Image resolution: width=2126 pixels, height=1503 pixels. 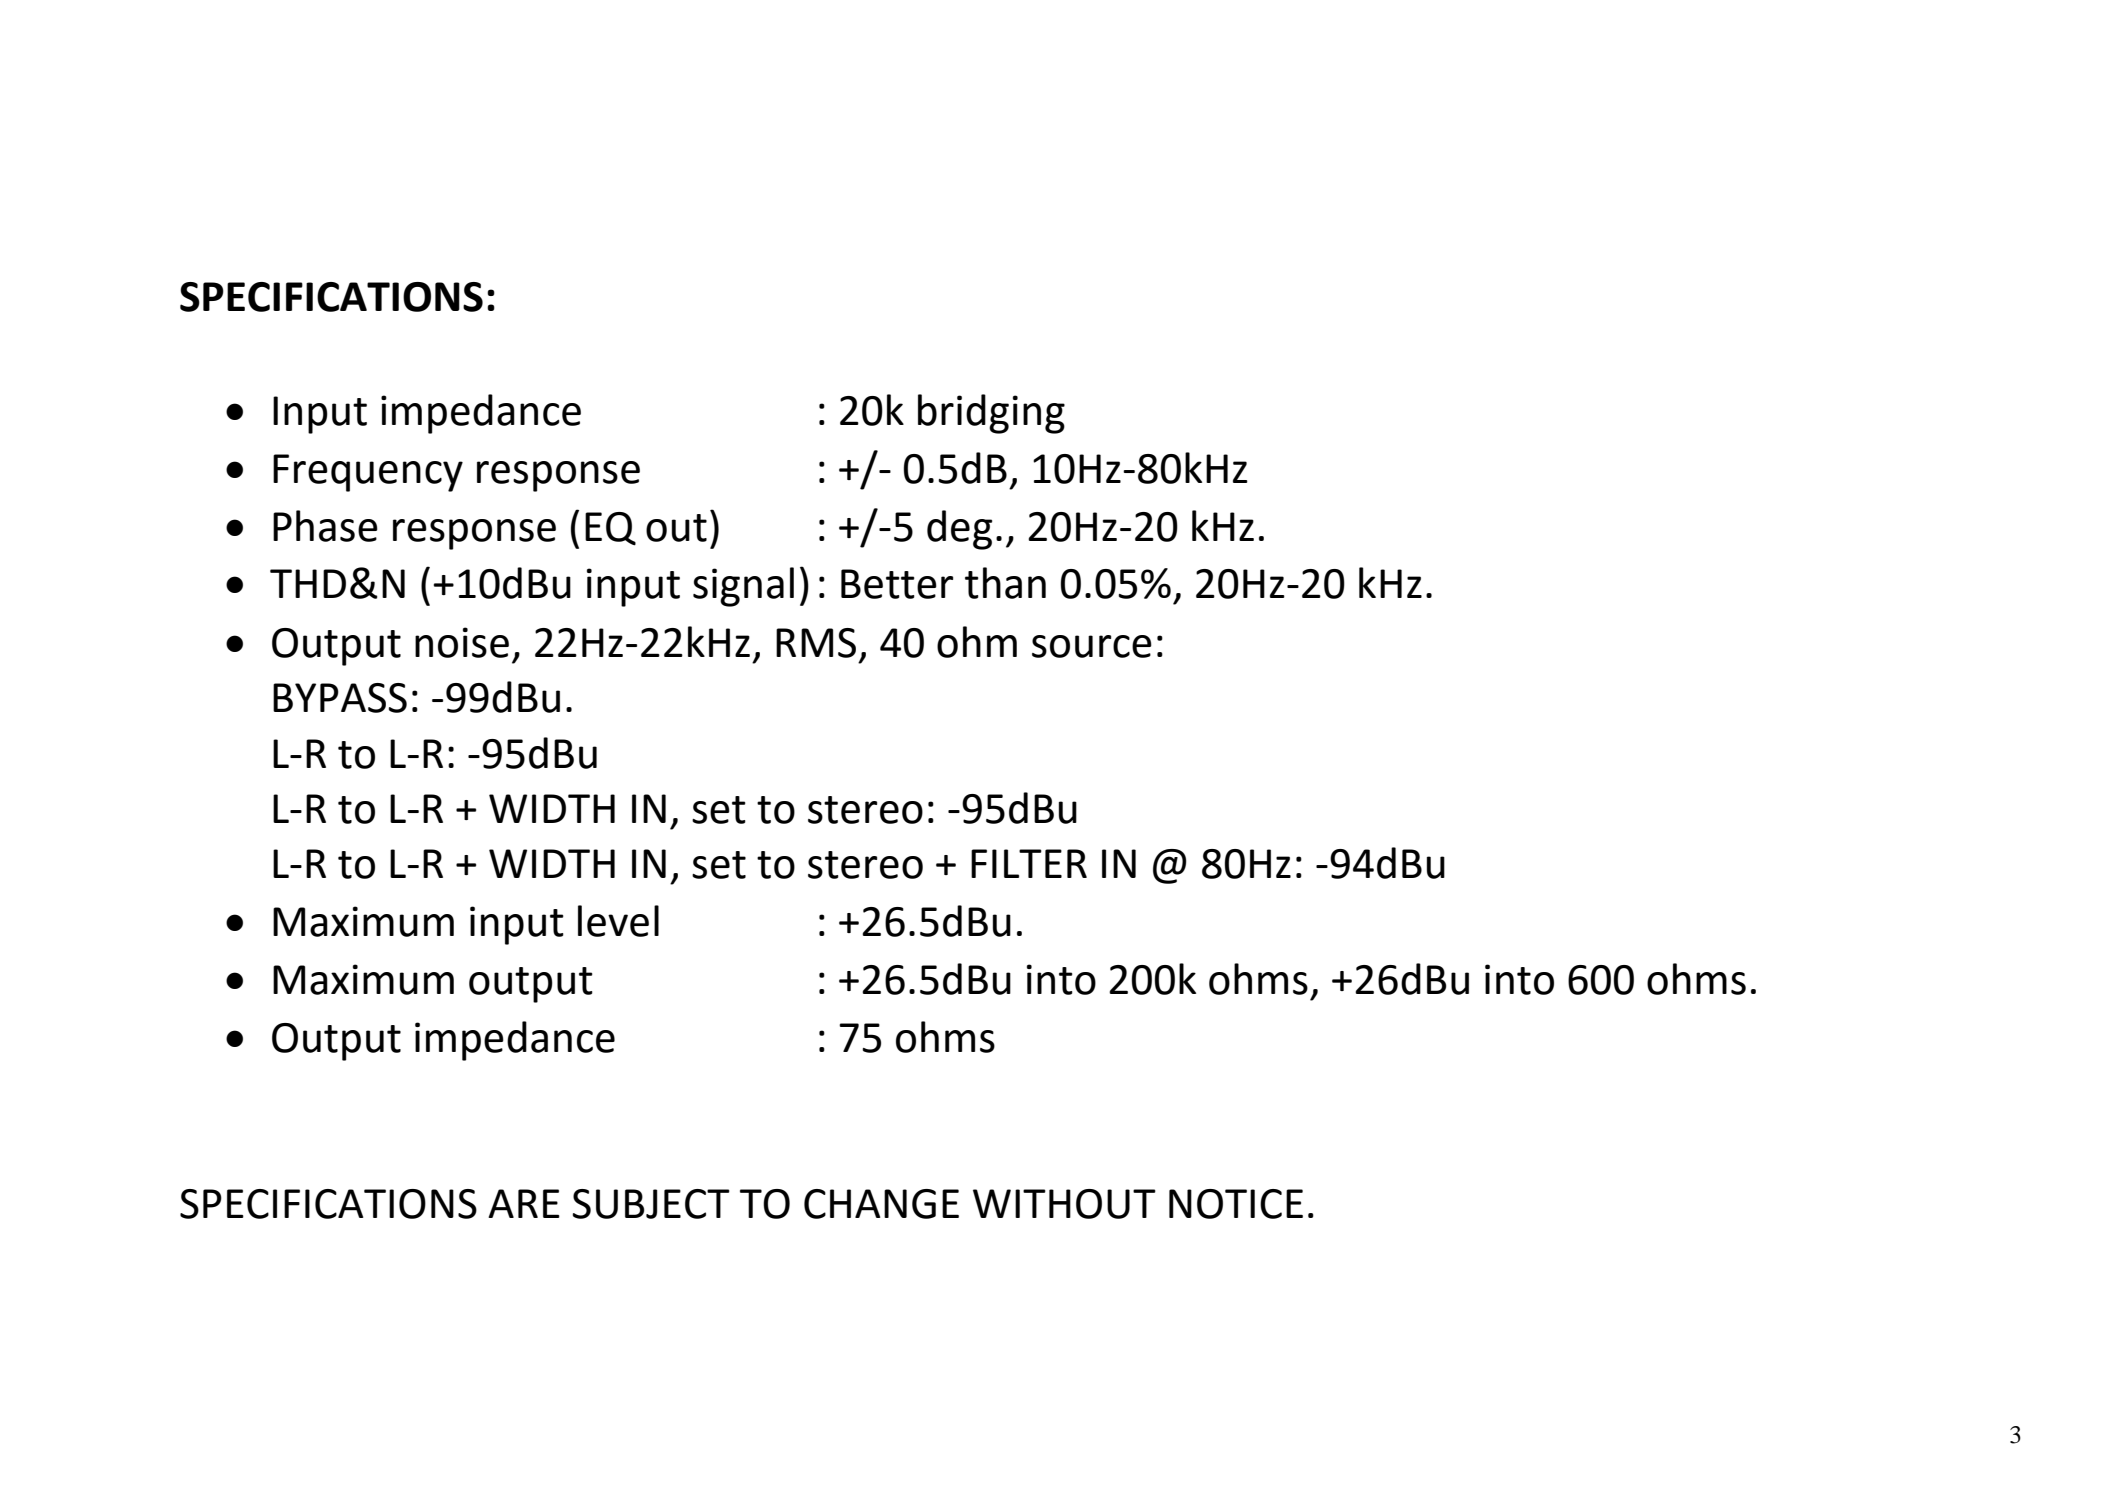 I want to click on source, so click(x=1092, y=646).
